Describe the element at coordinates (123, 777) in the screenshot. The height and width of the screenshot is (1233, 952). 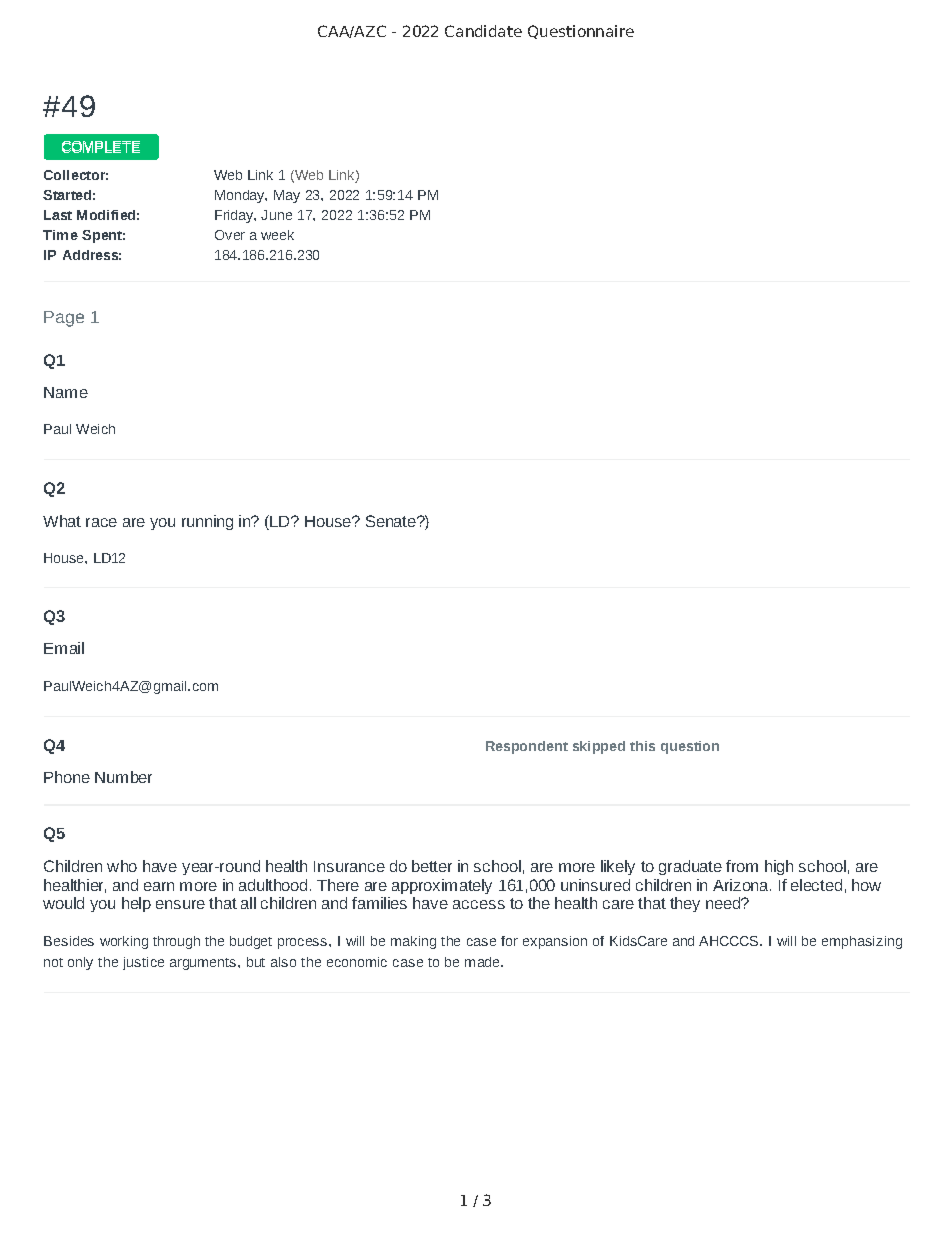
I see `Number` at that location.
